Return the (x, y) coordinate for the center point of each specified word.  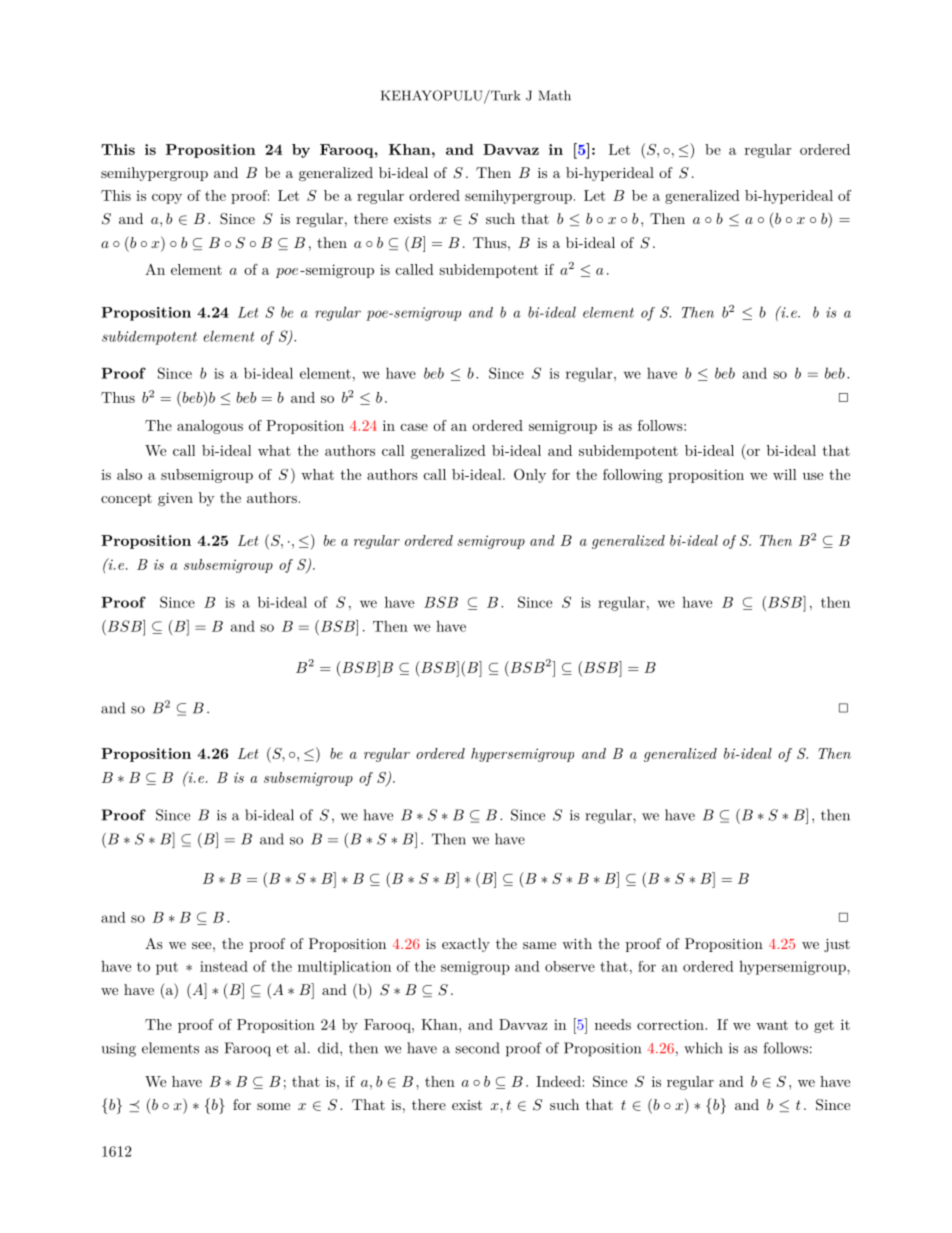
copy (167, 199)
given (175, 499)
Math (555, 95)
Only (530, 476)
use (813, 476)
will (785, 474)
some (273, 1106)
